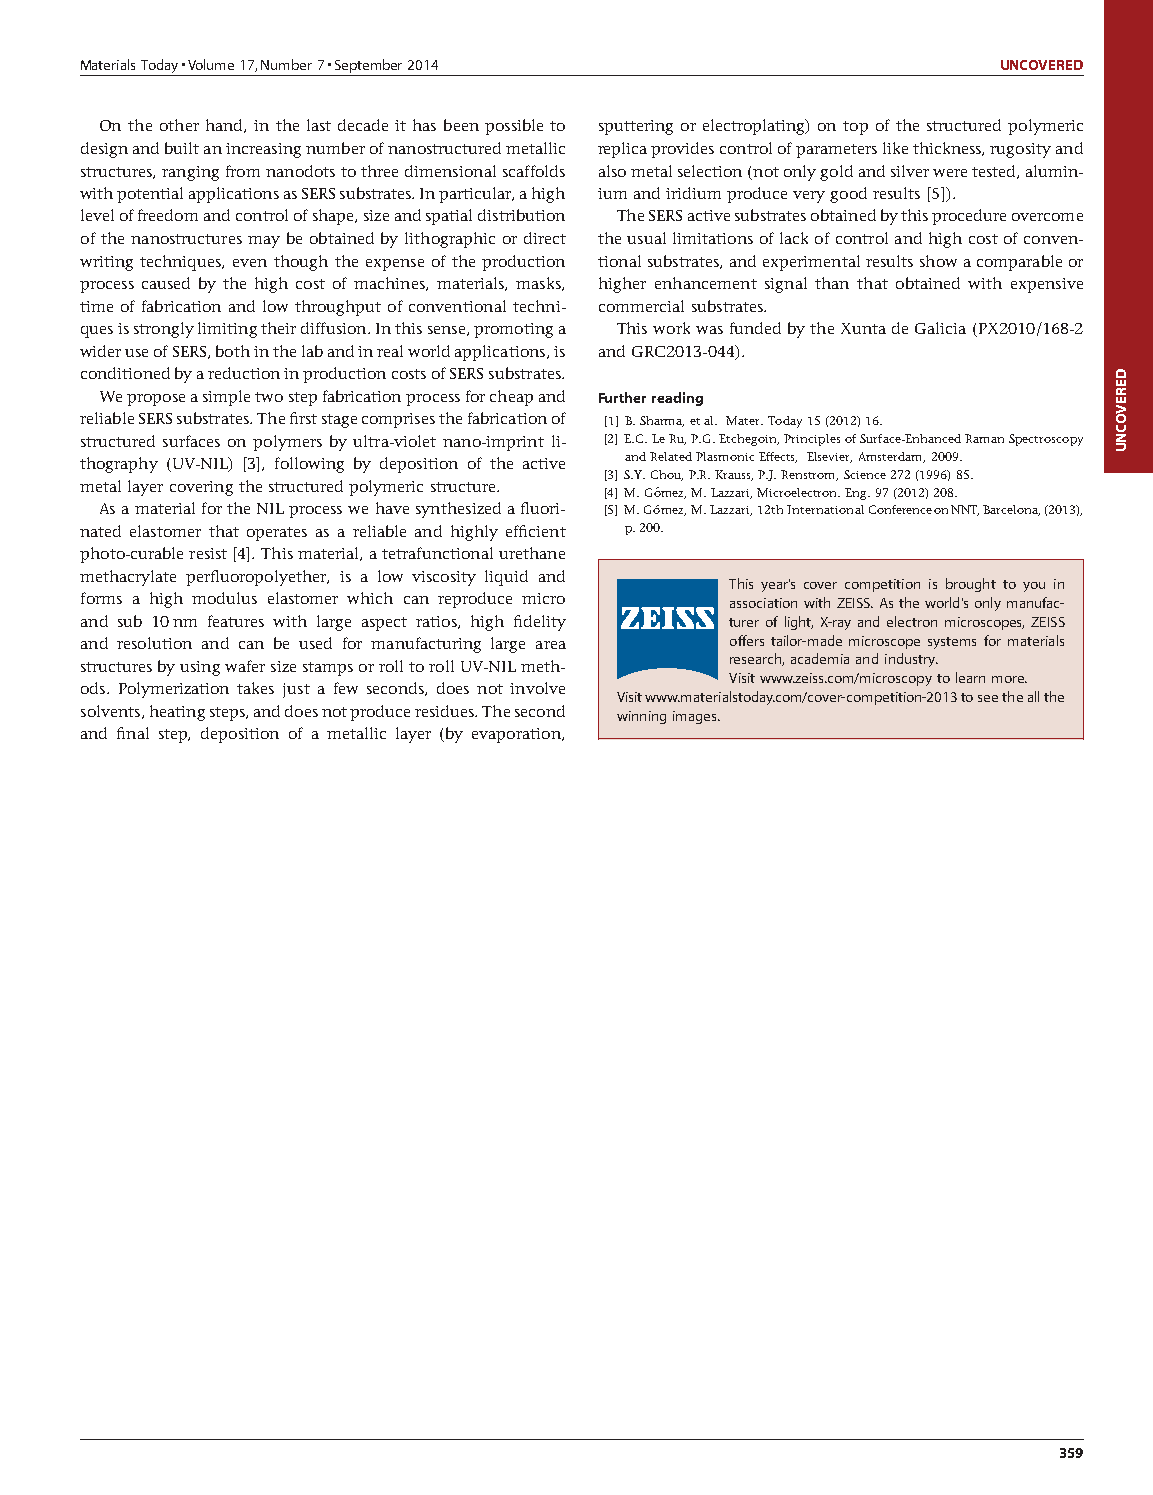 The height and width of the document is (1495, 1153). Describe the element at coordinates (940, 328) in the document. I see `Galicia` at that location.
